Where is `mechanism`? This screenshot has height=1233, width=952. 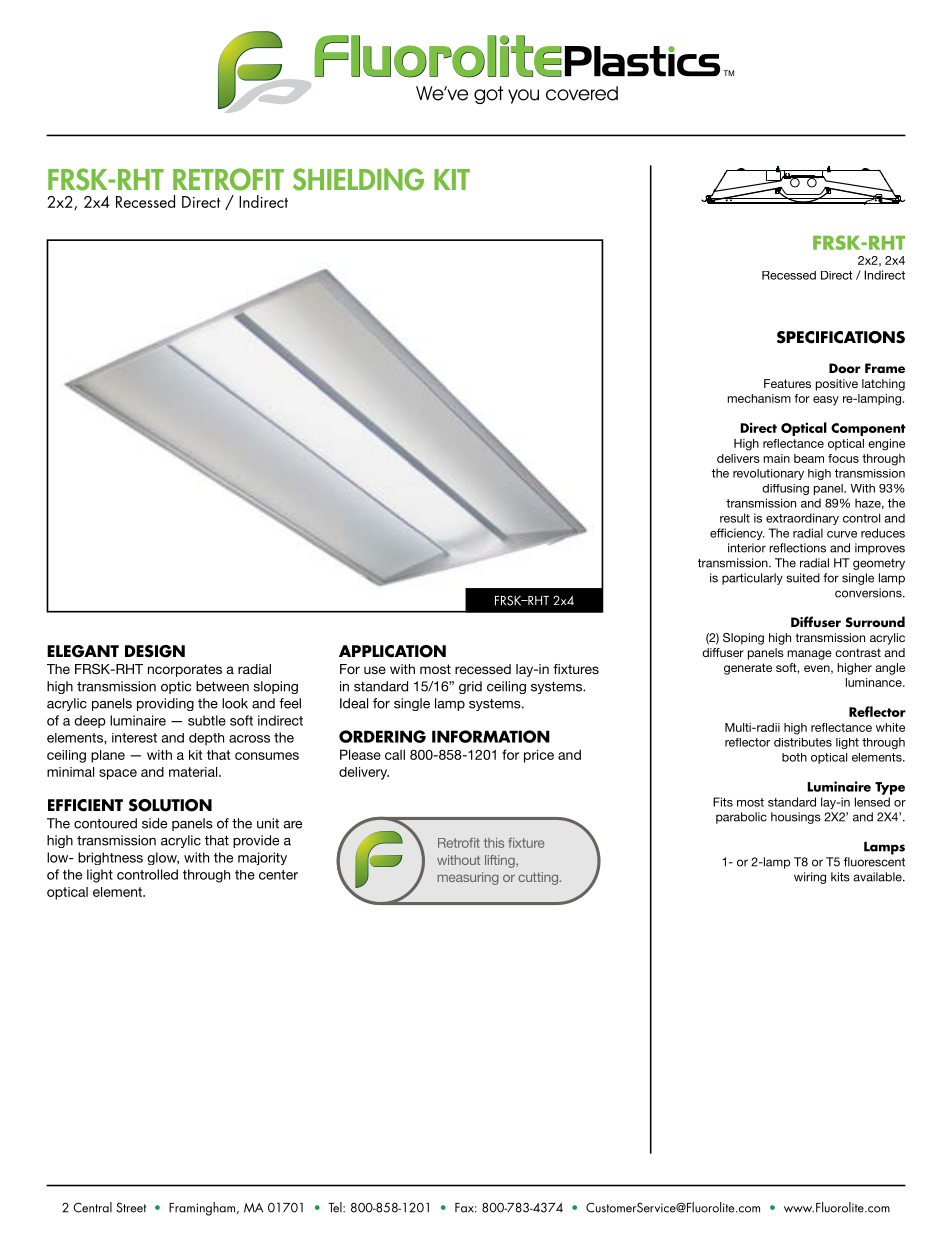 mechanism is located at coordinates (759, 398).
